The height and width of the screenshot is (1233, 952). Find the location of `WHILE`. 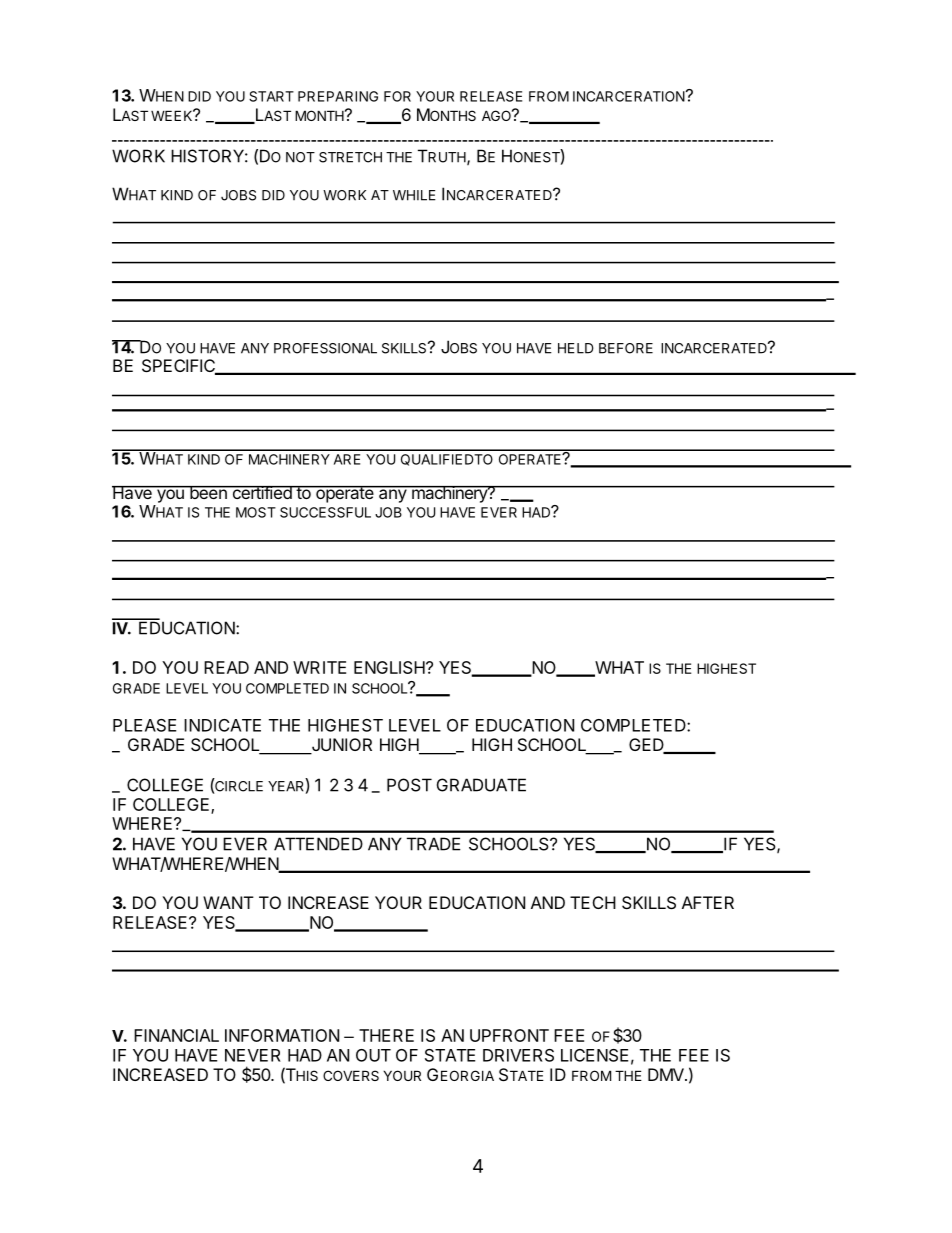

WHILE is located at coordinates (414, 195).
